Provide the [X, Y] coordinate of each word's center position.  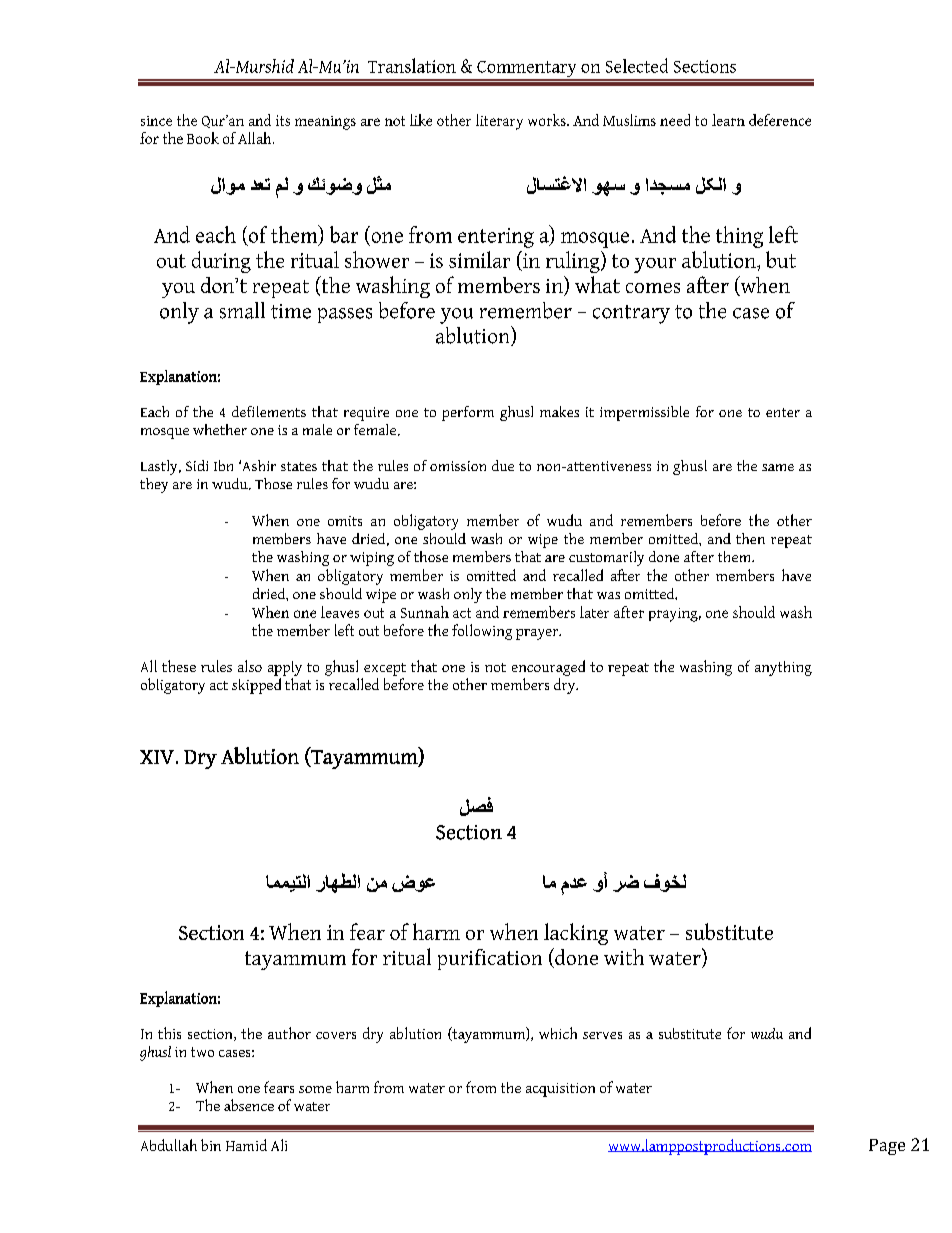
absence [249, 1105]
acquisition [560, 1090]
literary [499, 122]
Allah [256, 138]
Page [887, 1147]
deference [780, 120]
